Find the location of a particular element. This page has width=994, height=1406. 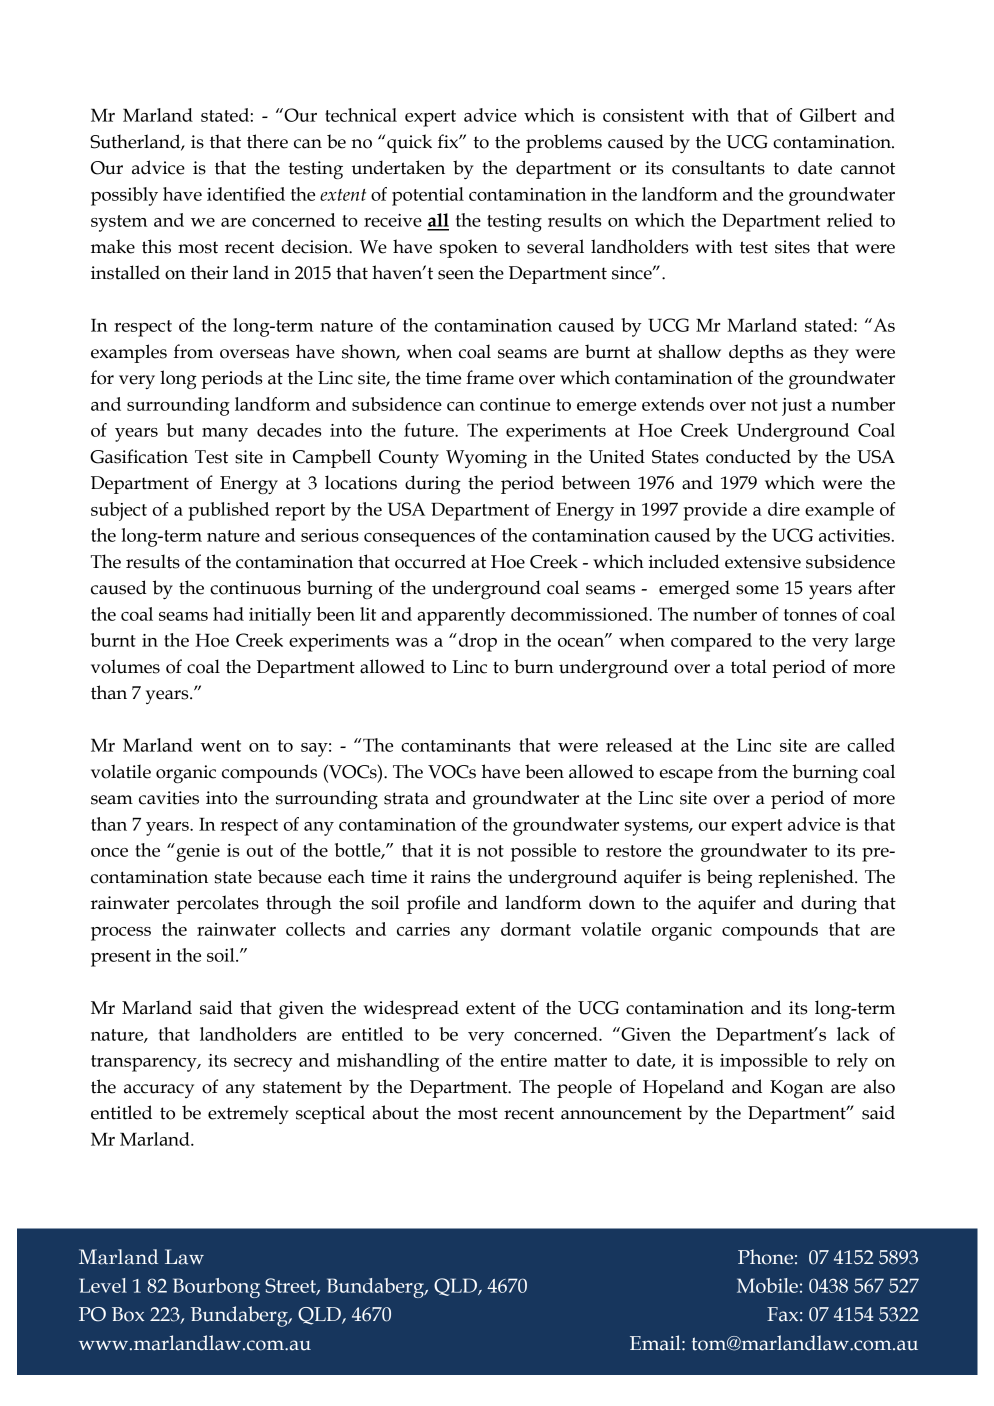

Box is located at coordinates (128, 1314).
